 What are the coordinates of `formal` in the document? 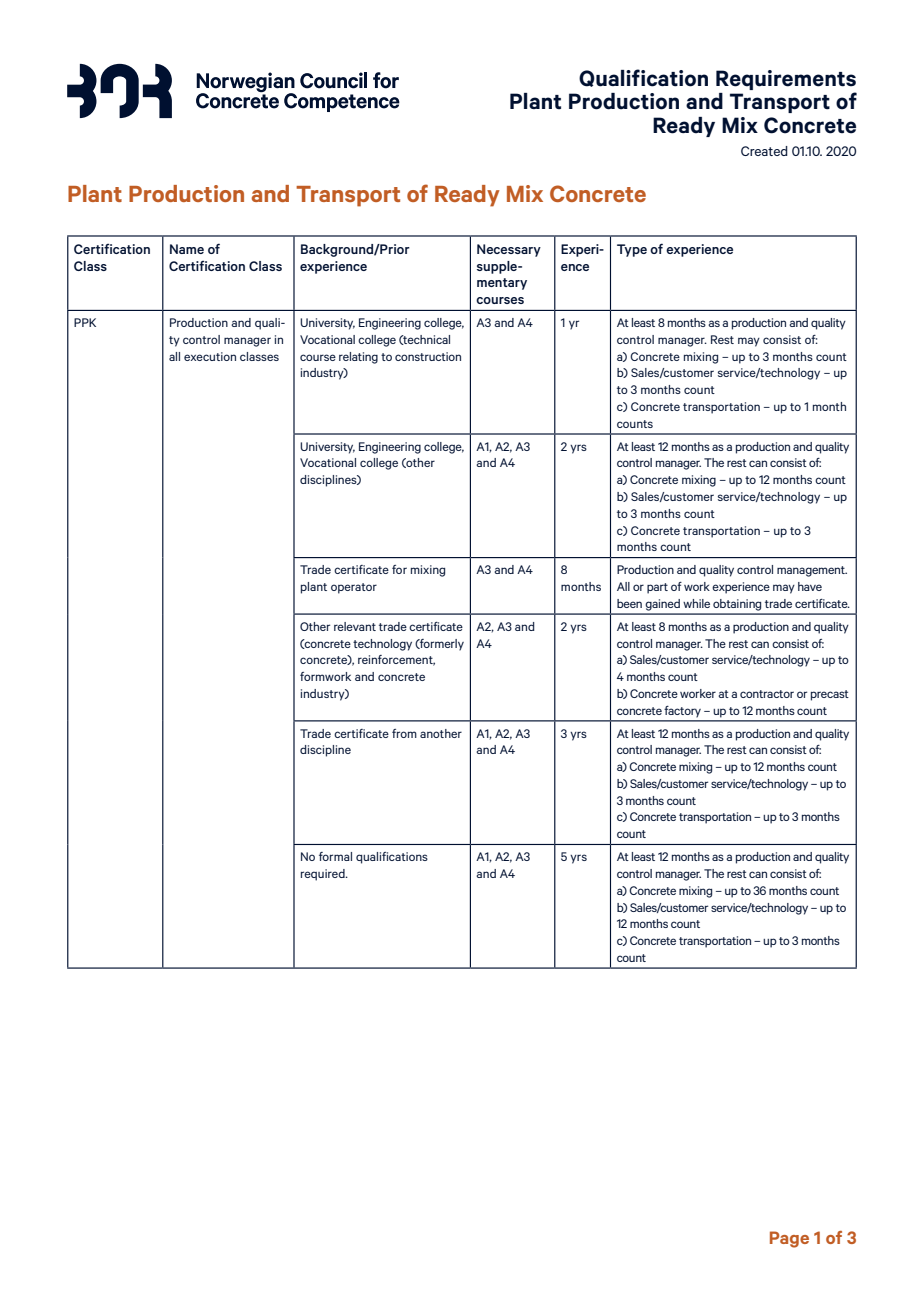 It's located at (335, 856).
